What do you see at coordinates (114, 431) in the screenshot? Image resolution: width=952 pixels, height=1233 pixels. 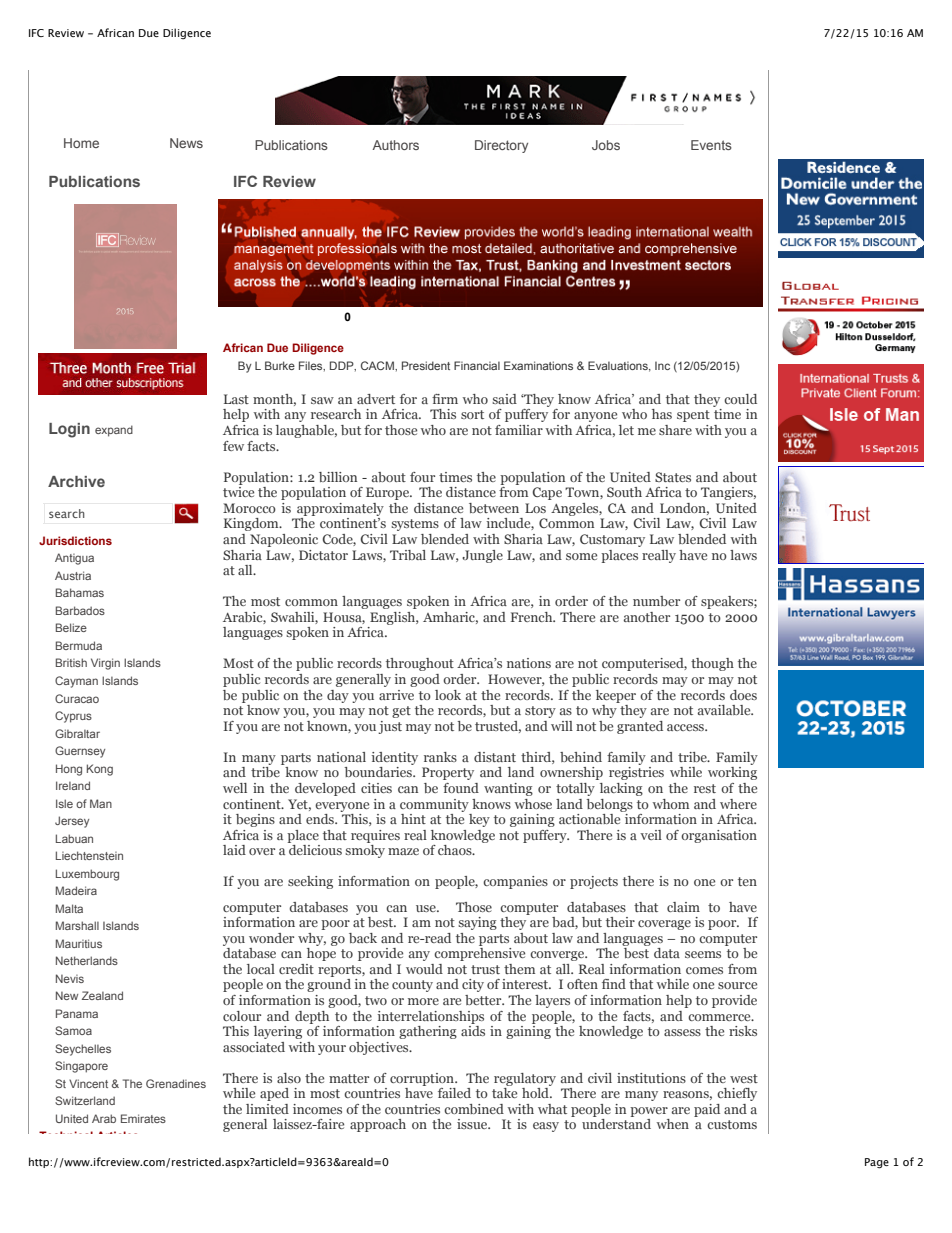 I see `expand` at bounding box center [114, 431].
